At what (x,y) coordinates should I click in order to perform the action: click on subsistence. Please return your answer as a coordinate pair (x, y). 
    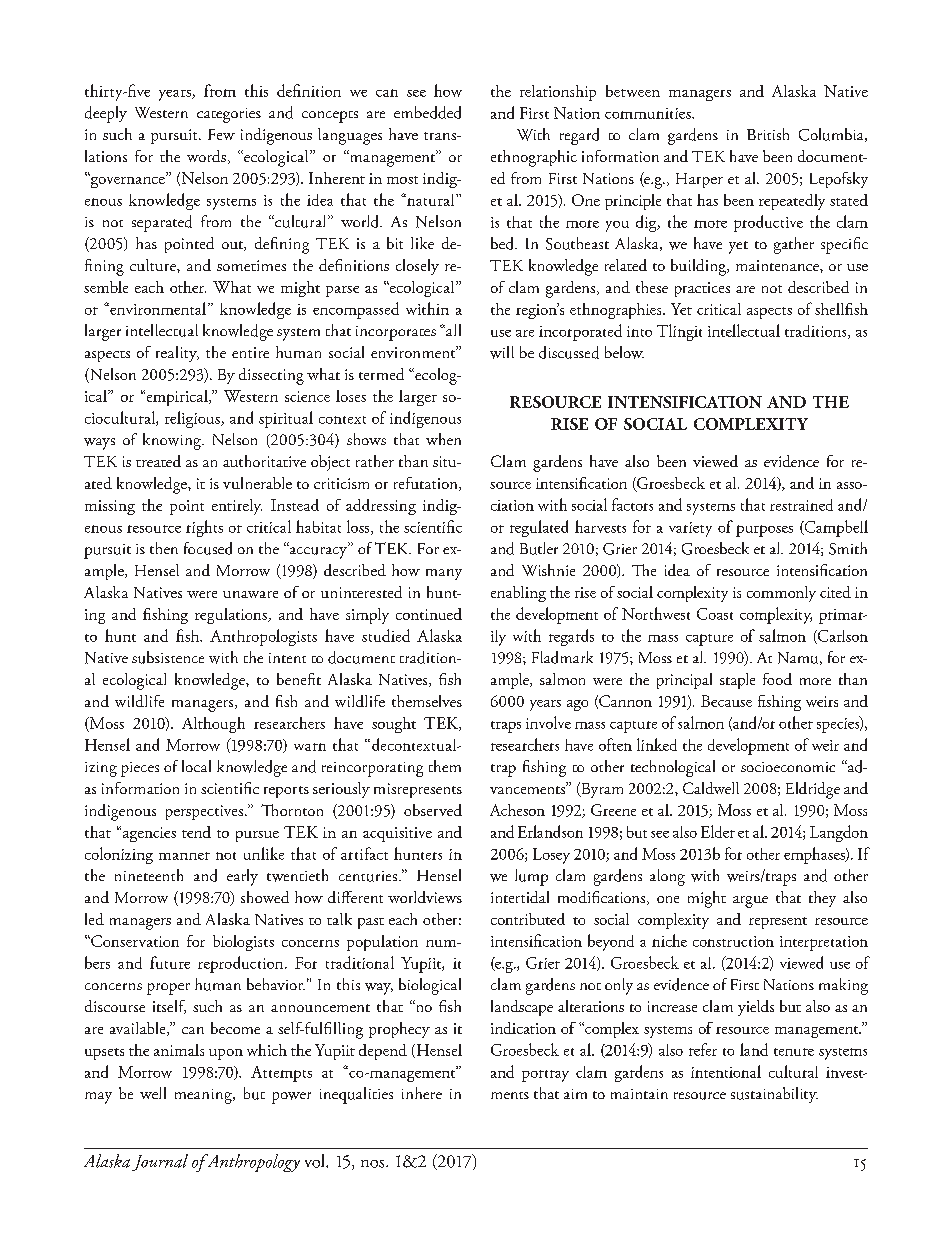
    Looking at the image, I should click on (168, 657).
